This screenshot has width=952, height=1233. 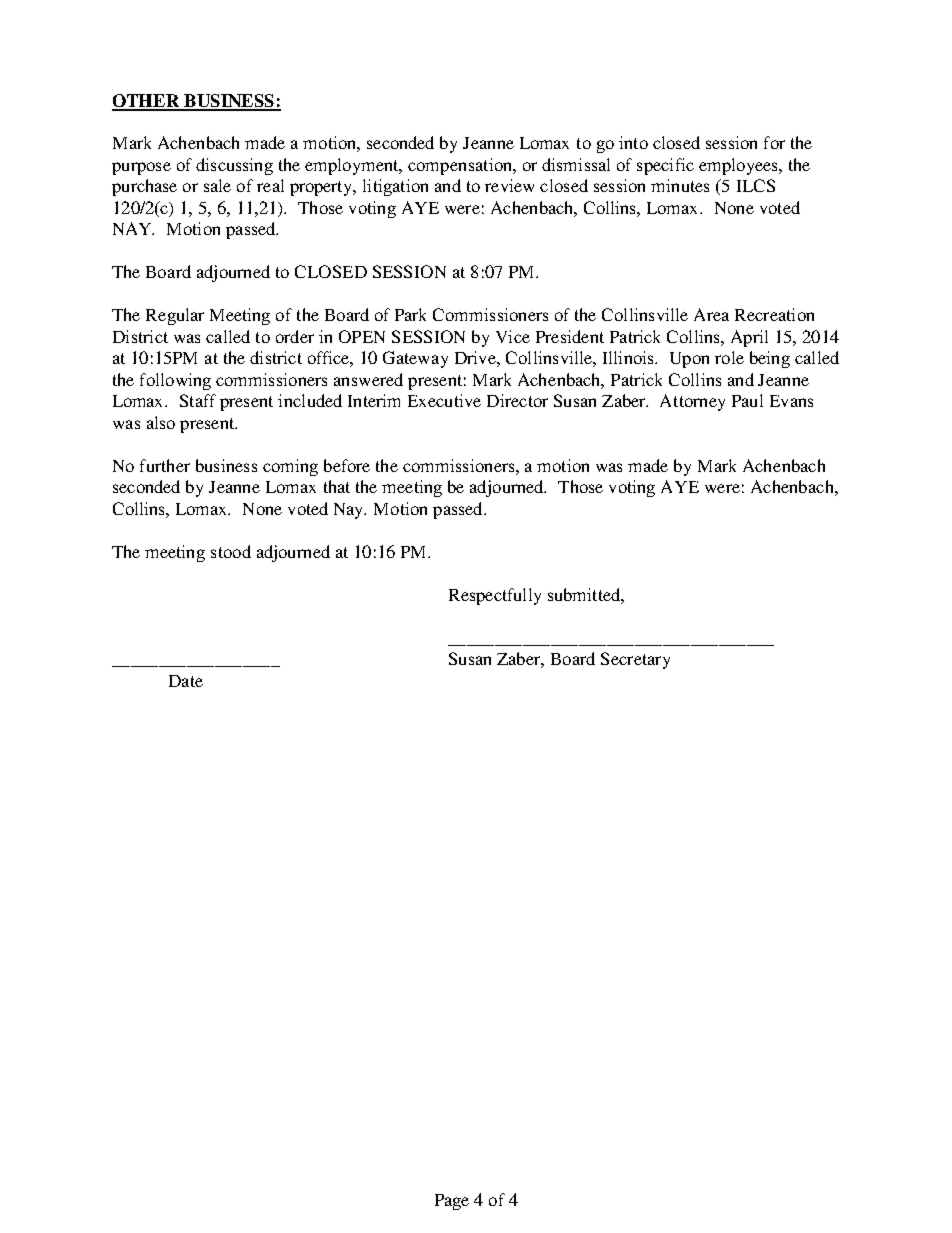 What do you see at coordinates (231, 551) in the screenshot?
I see `stood` at bounding box center [231, 551].
